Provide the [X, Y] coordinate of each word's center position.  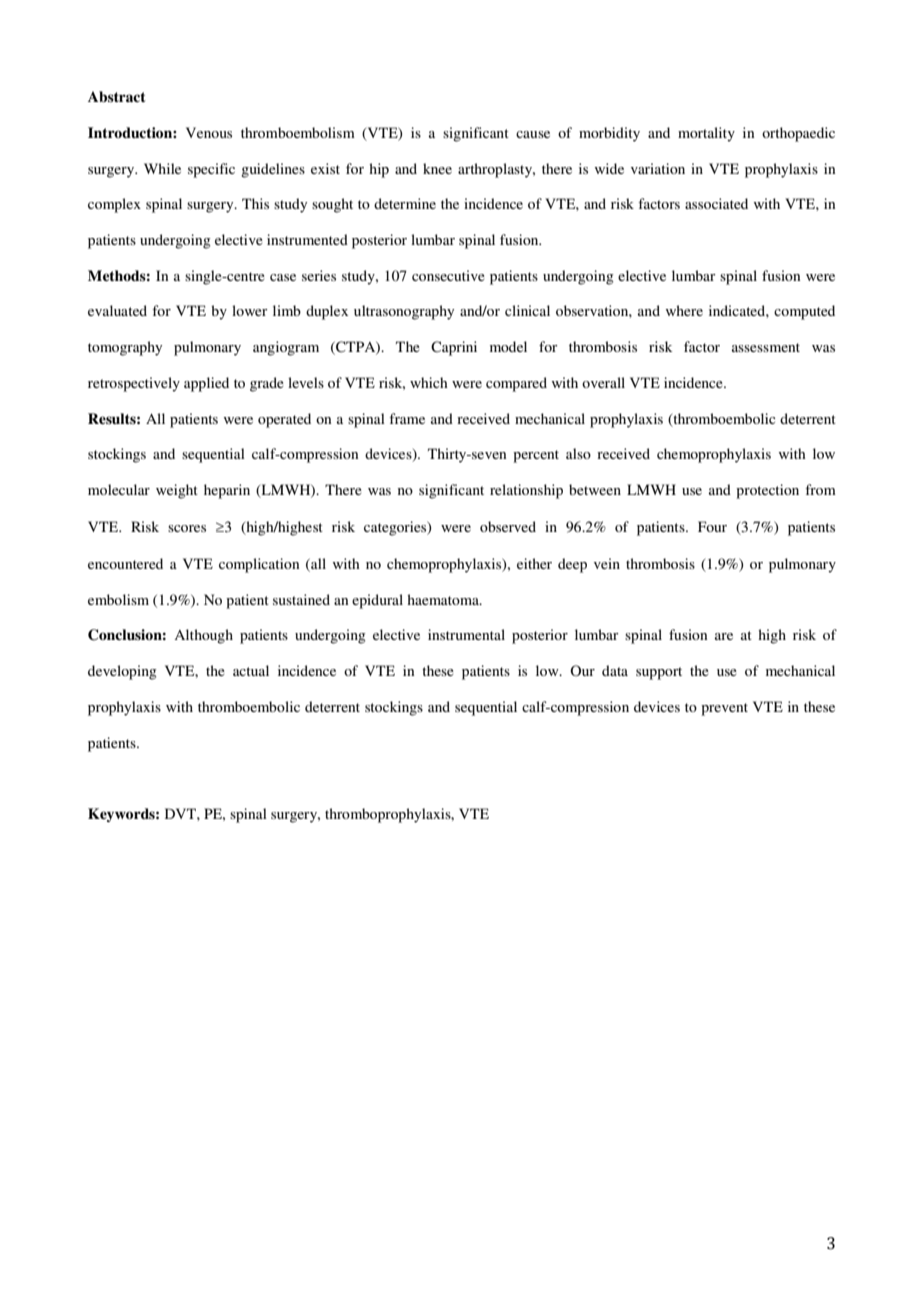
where [684, 310]
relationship [526, 491]
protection [767, 491]
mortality [706, 134]
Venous [209, 132]
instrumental [466, 634]
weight [177, 491]
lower [250, 310]
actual [251, 670]
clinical [527, 310]
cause [533, 134]
